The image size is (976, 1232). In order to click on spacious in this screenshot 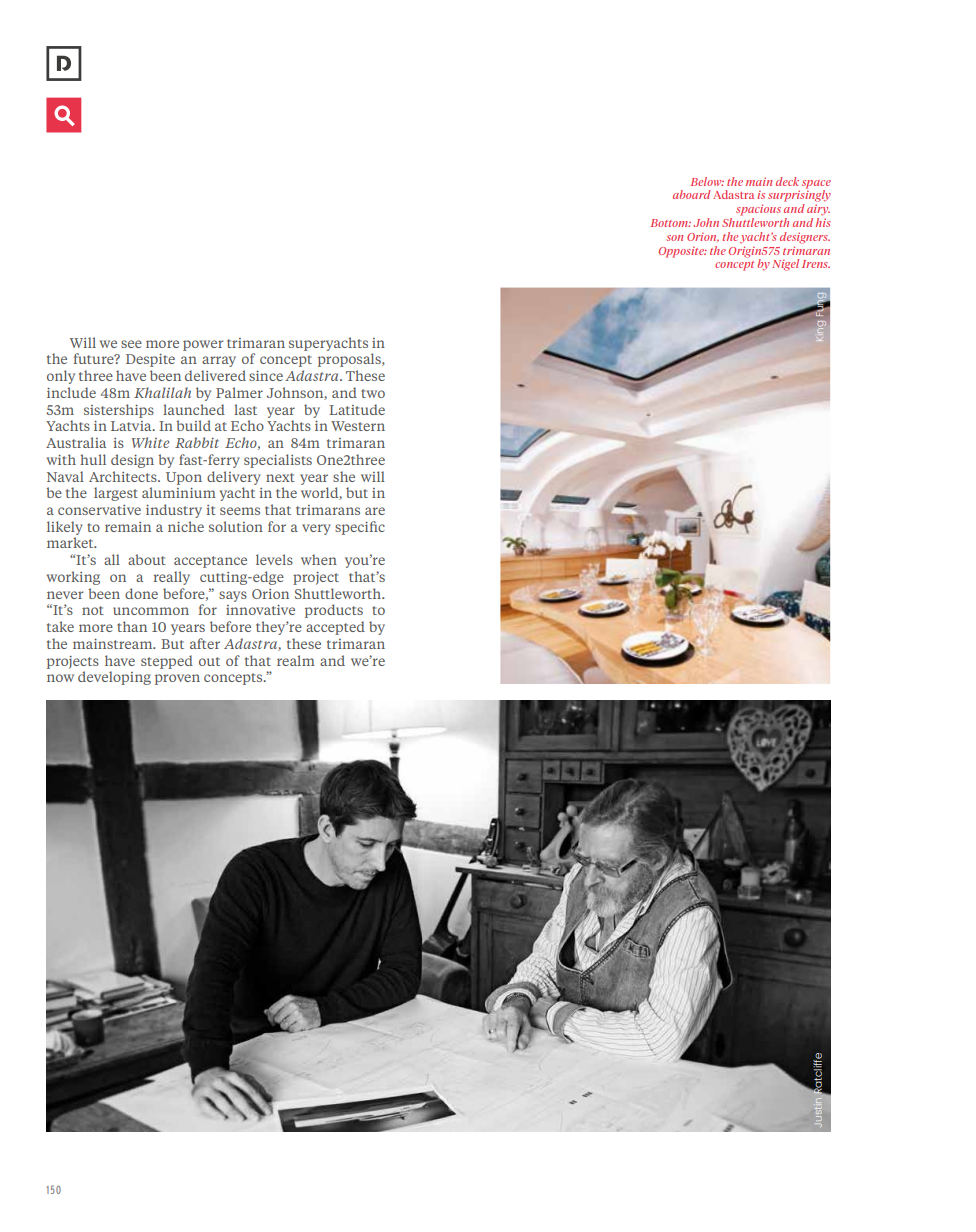, I will do `click(758, 210)`.
